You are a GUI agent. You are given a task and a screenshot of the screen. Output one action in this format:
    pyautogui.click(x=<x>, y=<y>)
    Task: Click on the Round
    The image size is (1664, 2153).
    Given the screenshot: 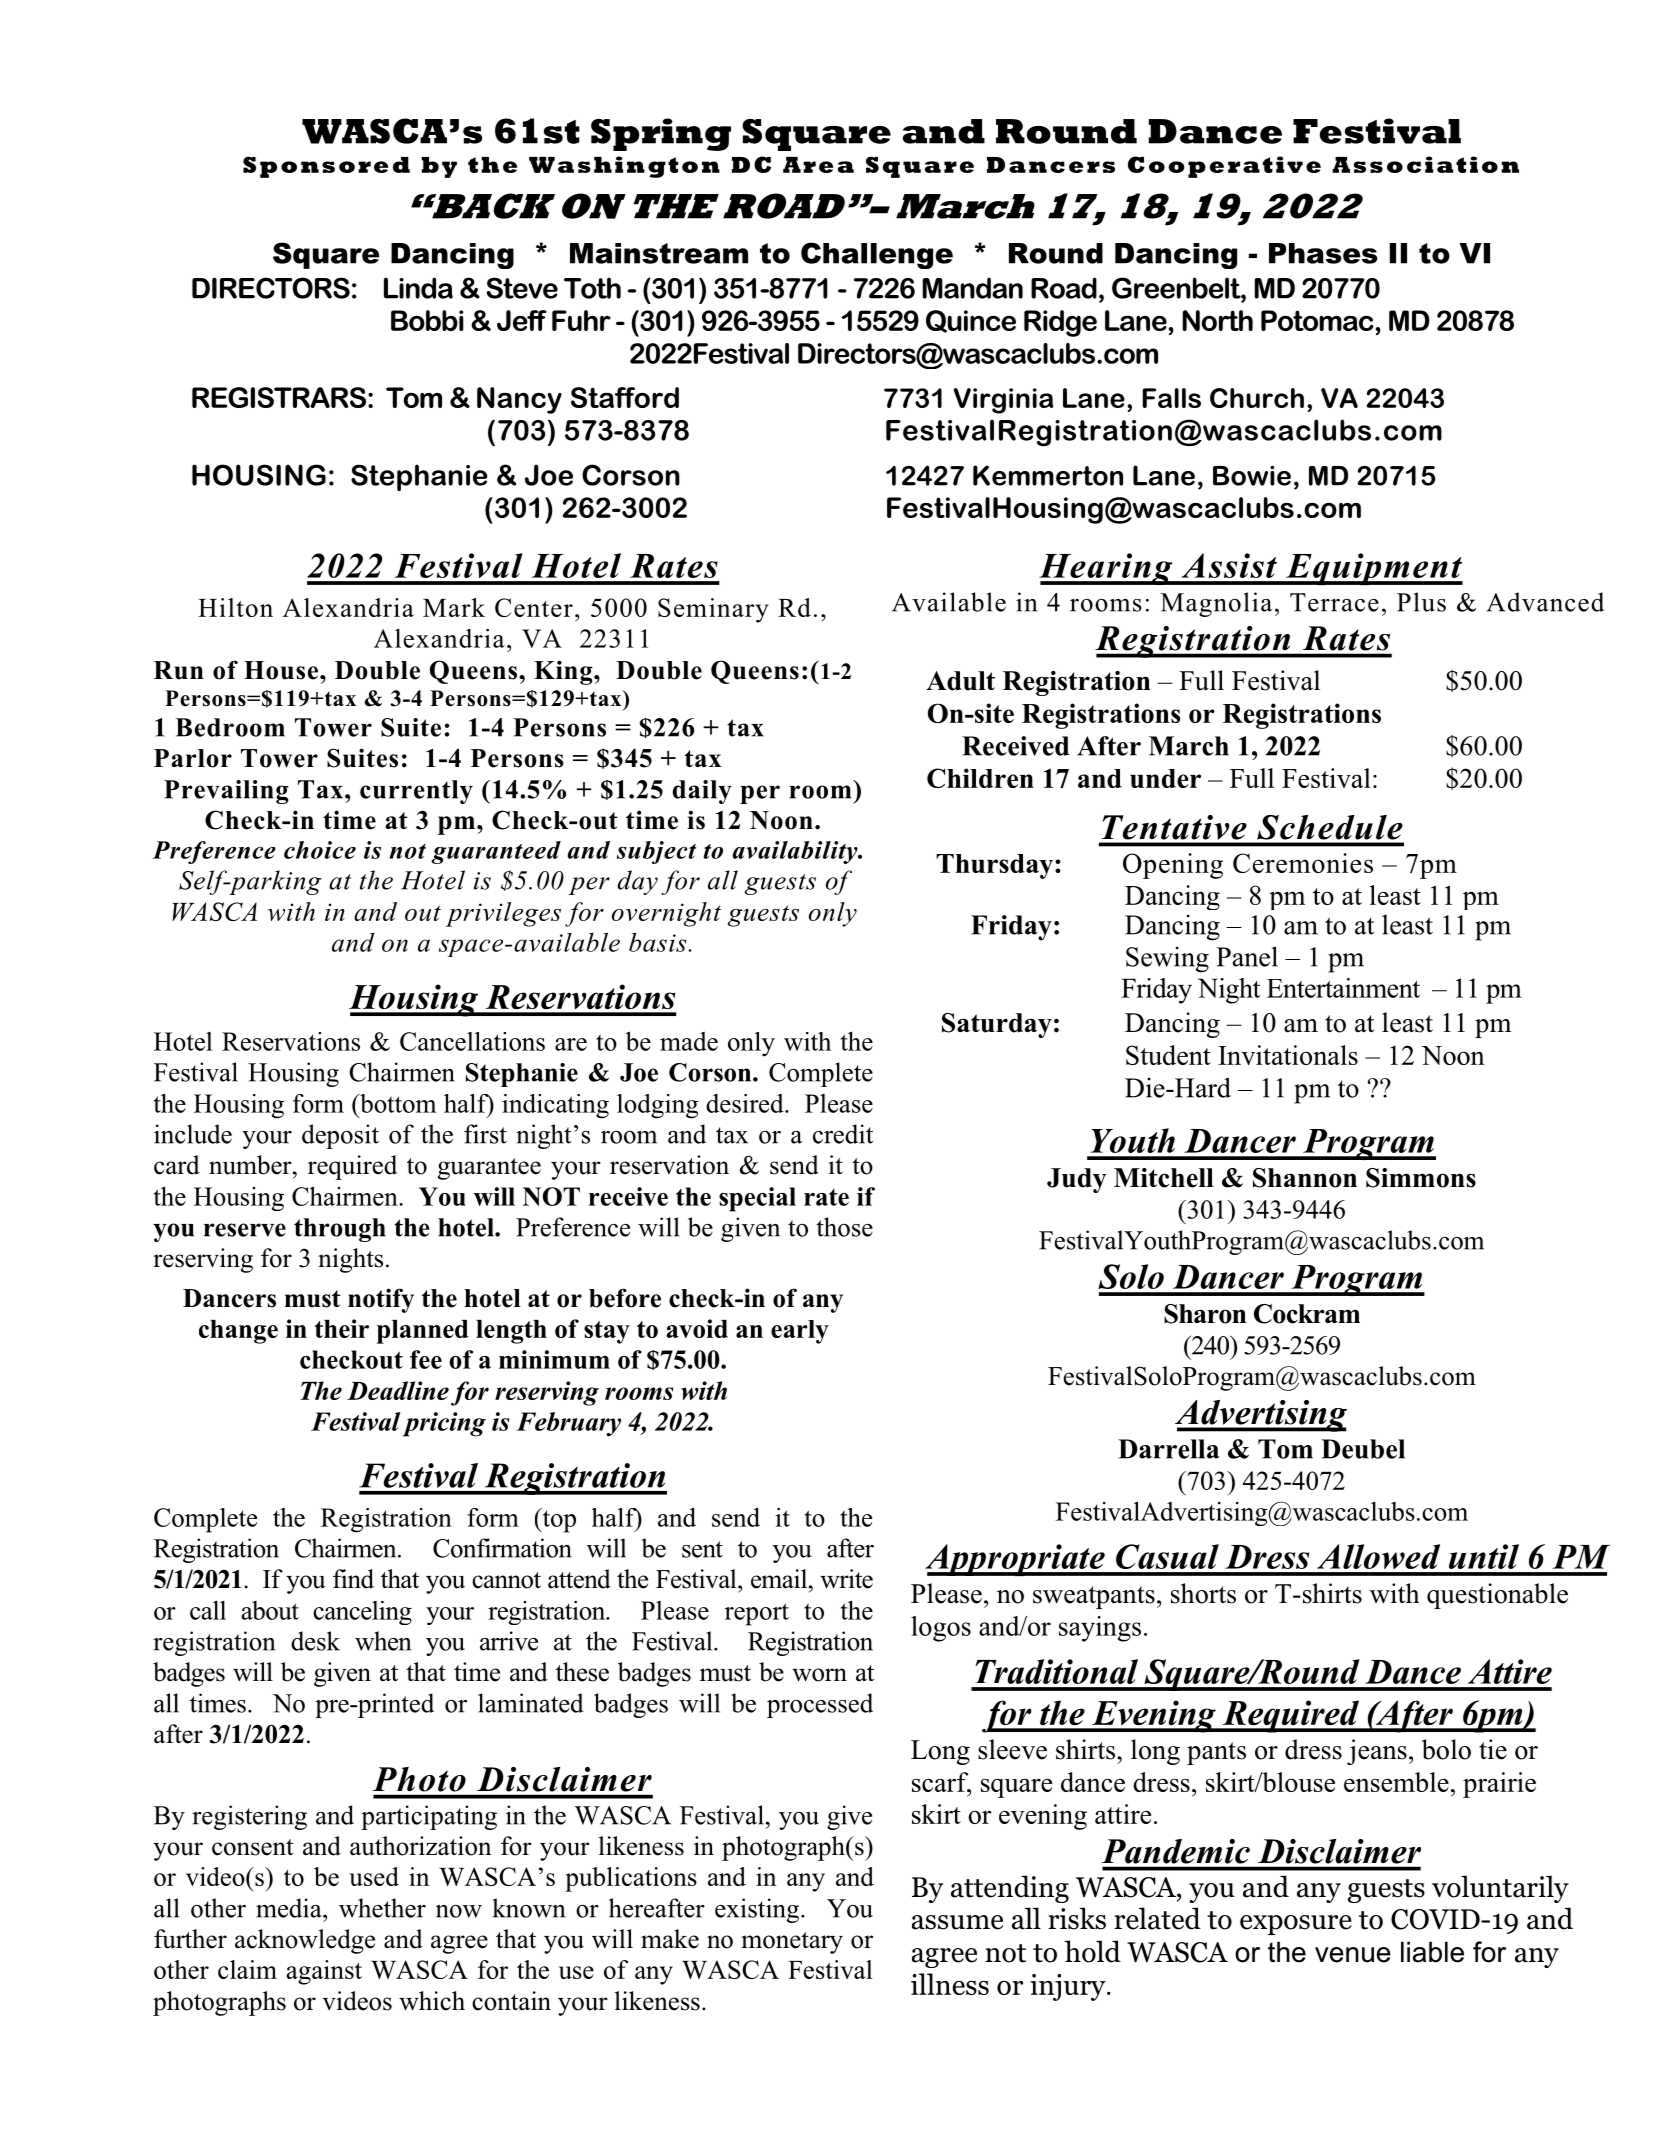 What is the action you would take?
    pyautogui.click(x=1066, y=131)
